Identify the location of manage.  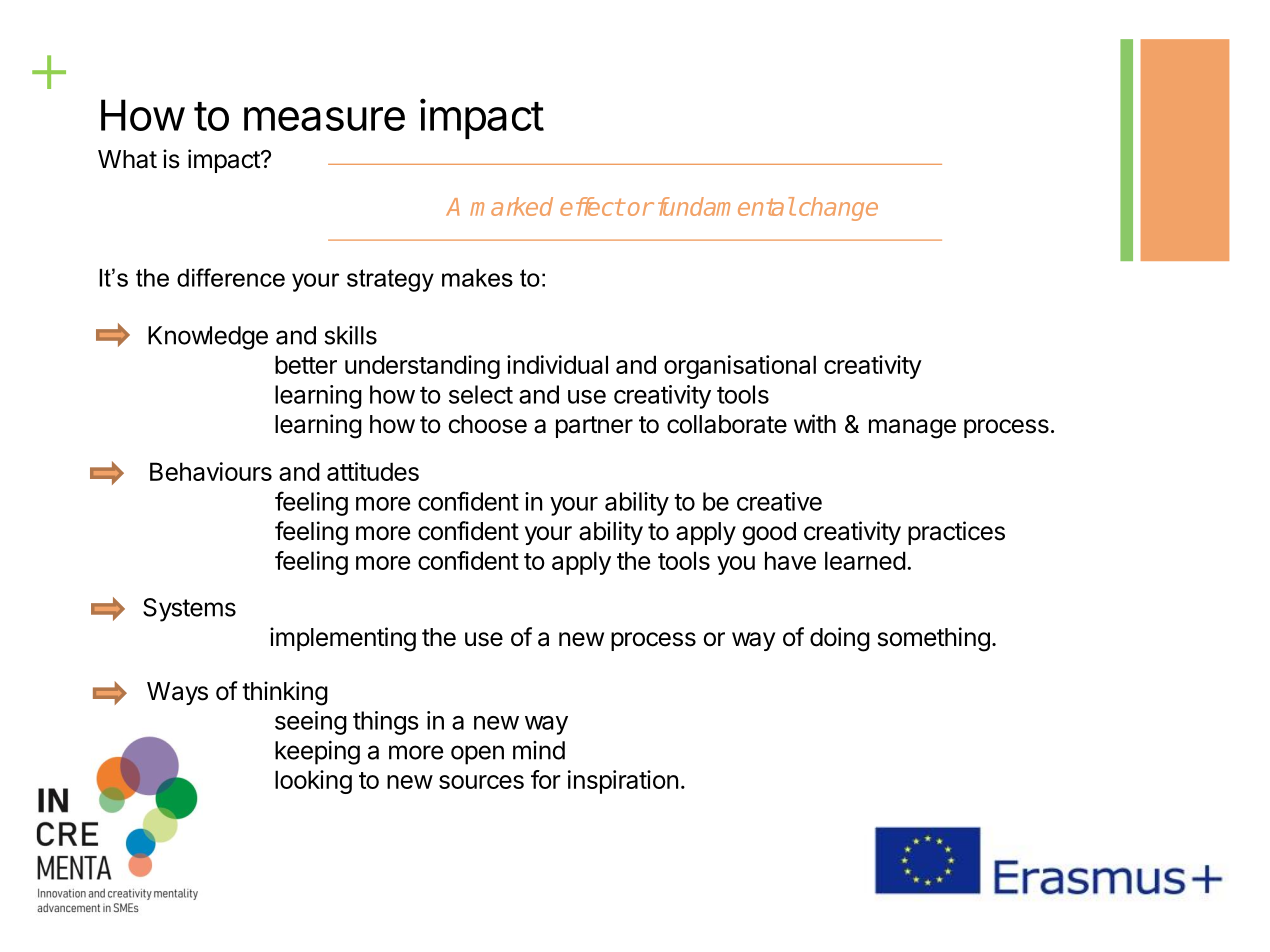
(912, 429).
